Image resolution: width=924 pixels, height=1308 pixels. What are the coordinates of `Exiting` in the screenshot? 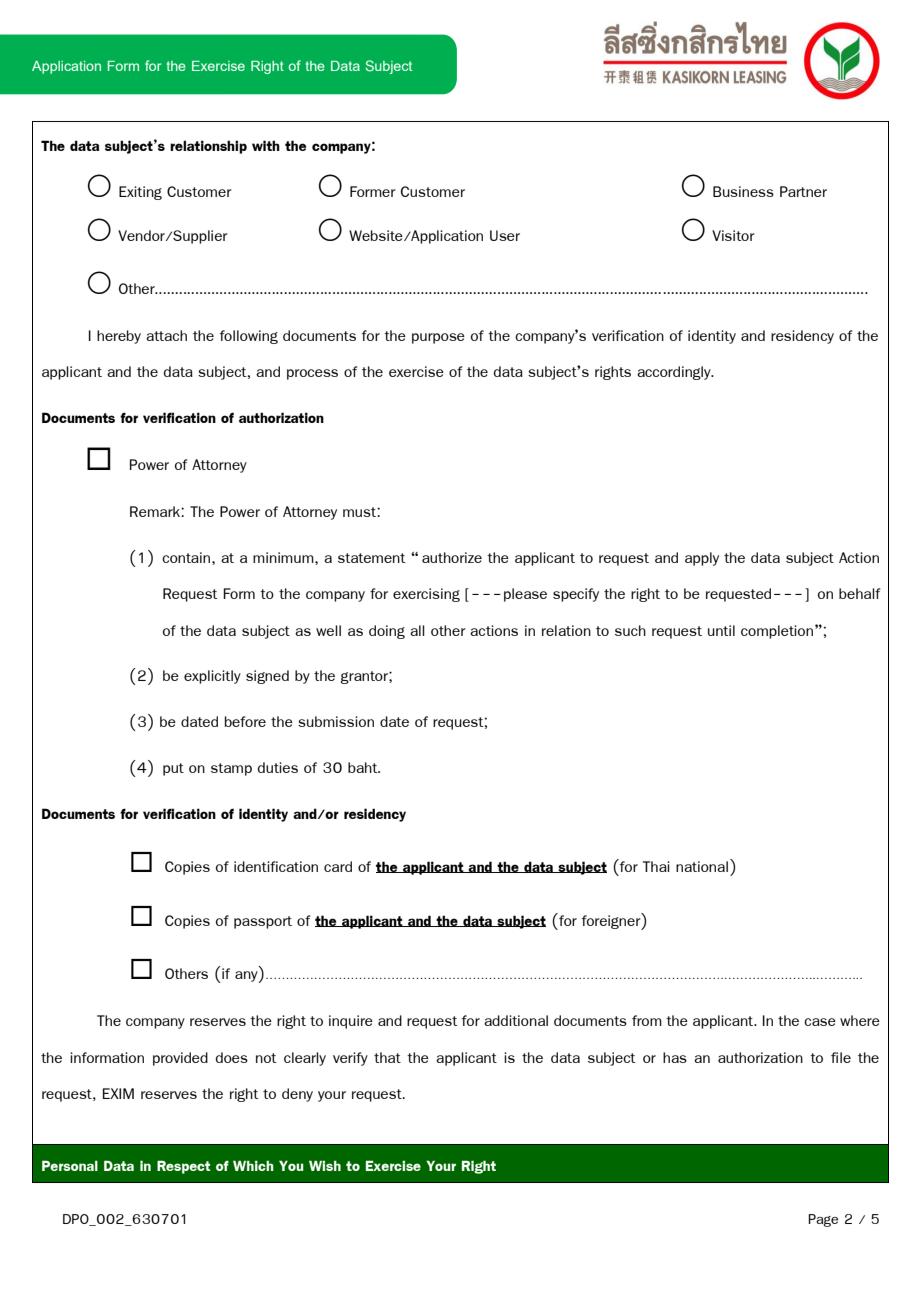 It's located at (140, 193).
